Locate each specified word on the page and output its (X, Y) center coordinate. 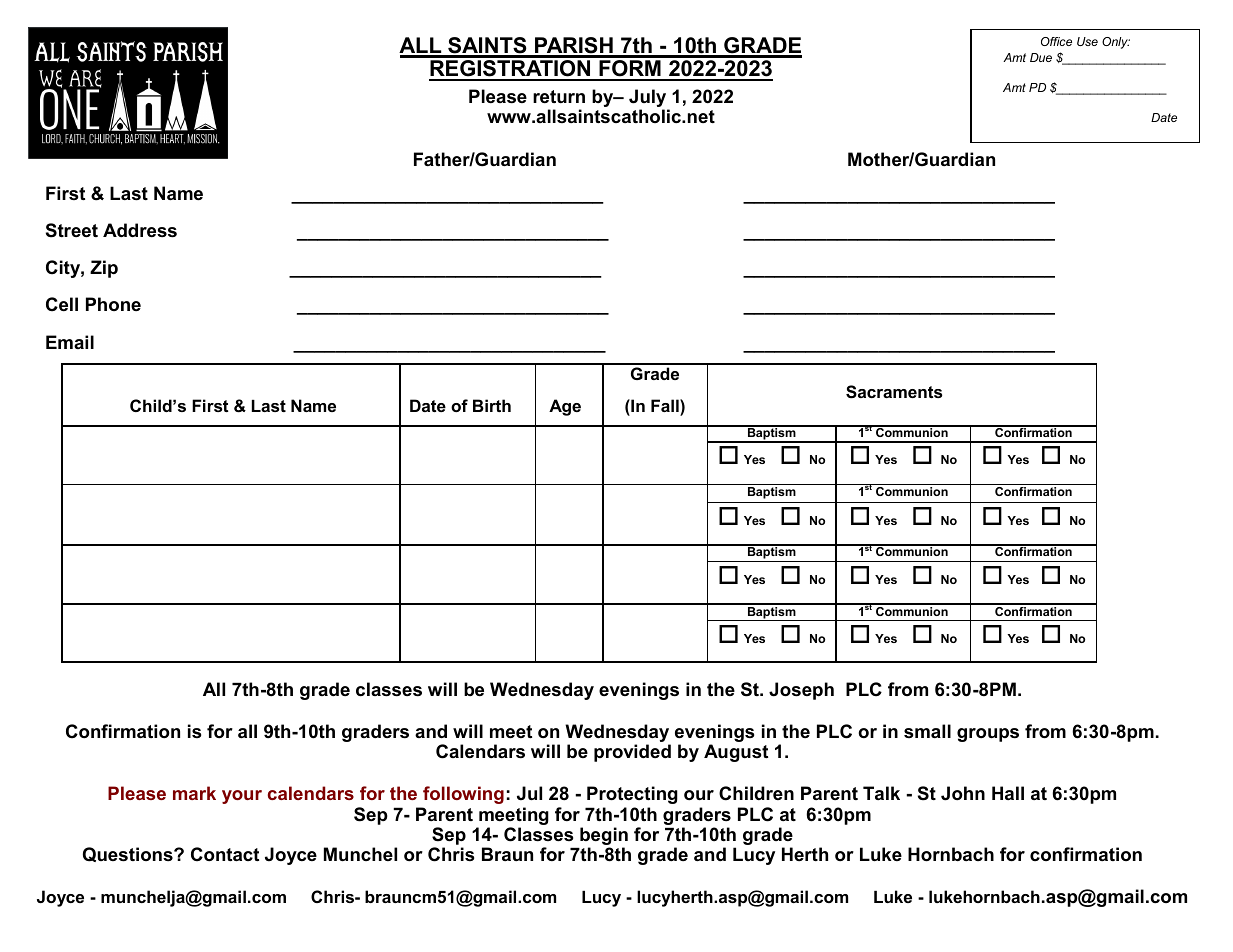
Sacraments (894, 392)
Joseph (801, 691)
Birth (492, 405)
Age (565, 407)
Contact (225, 854)
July (647, 98)
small (927, 731)
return (559, 96)
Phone (113, 304)
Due (1041, 57)
